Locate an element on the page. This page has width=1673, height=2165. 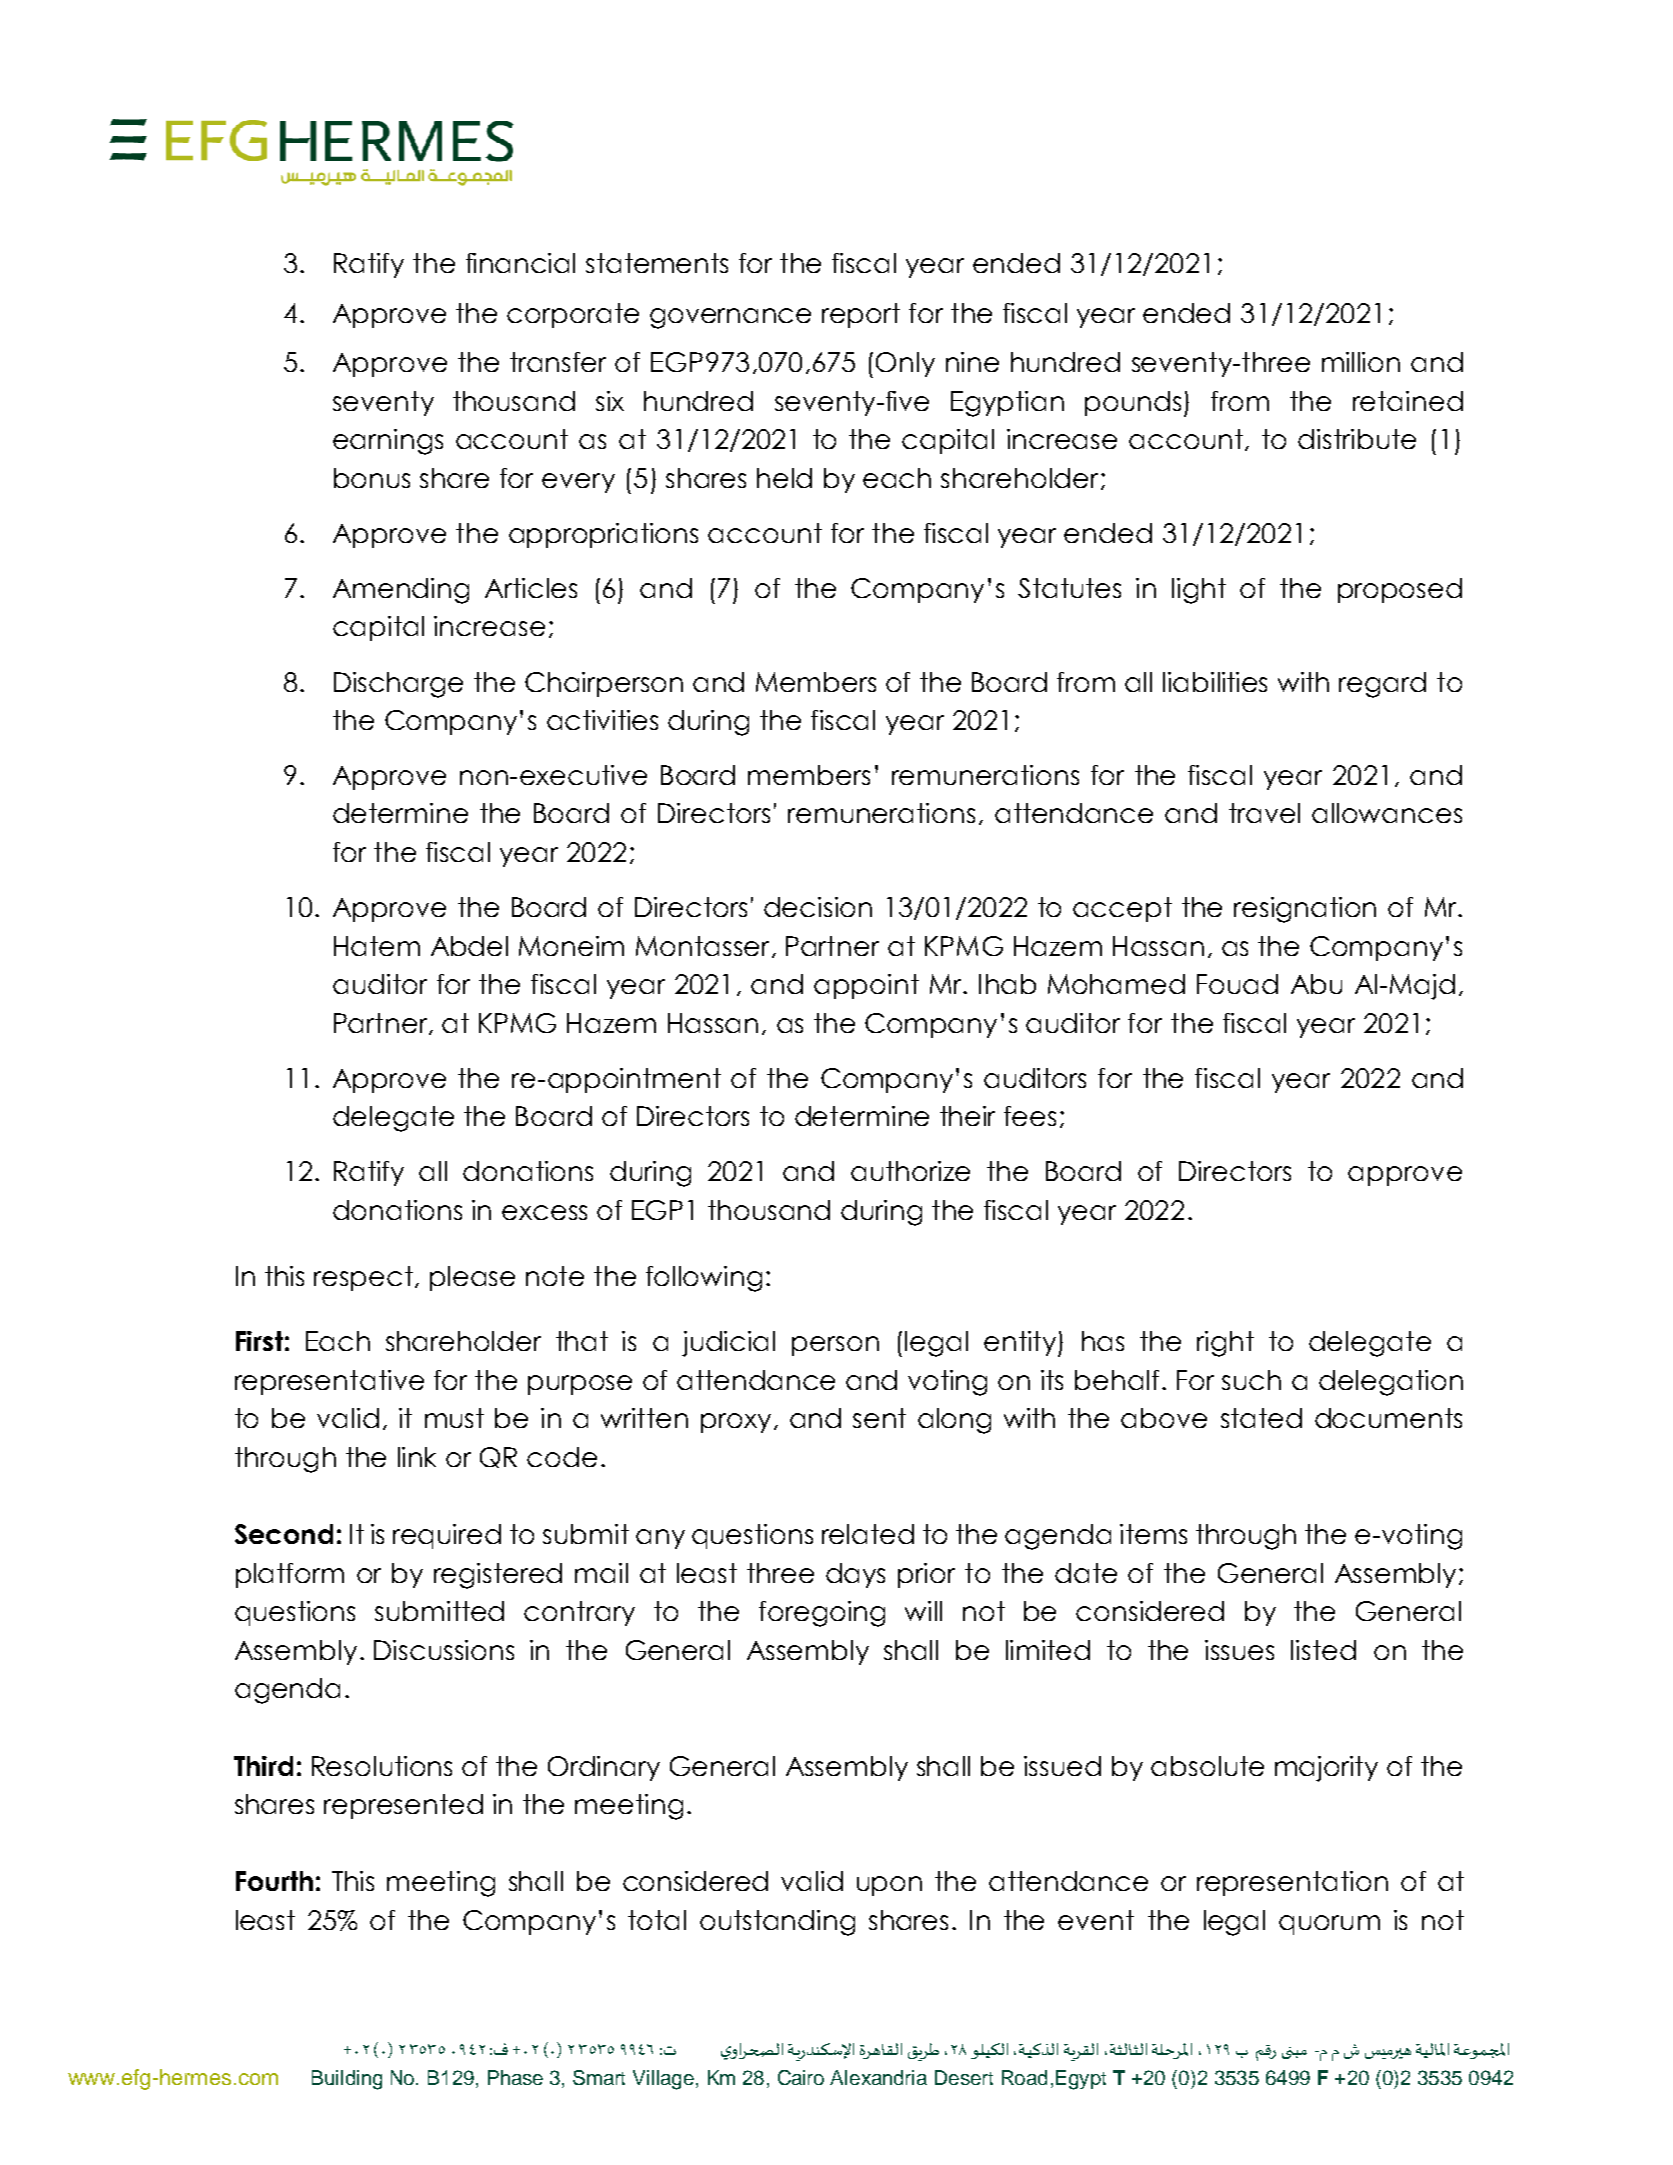
respect is located at coordinates (363, 1278).
